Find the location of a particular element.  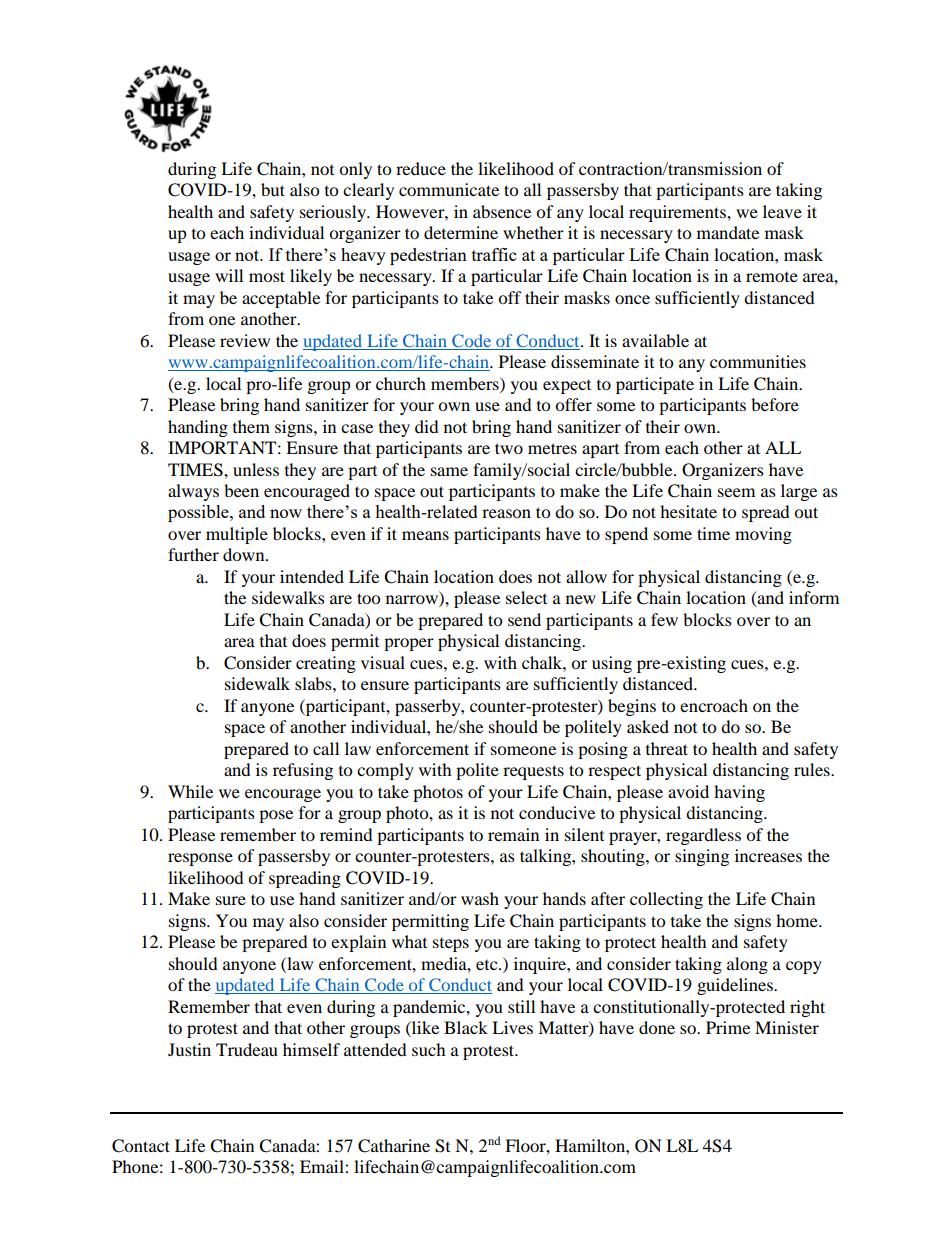

creating is located at coordinates (326, 664).
